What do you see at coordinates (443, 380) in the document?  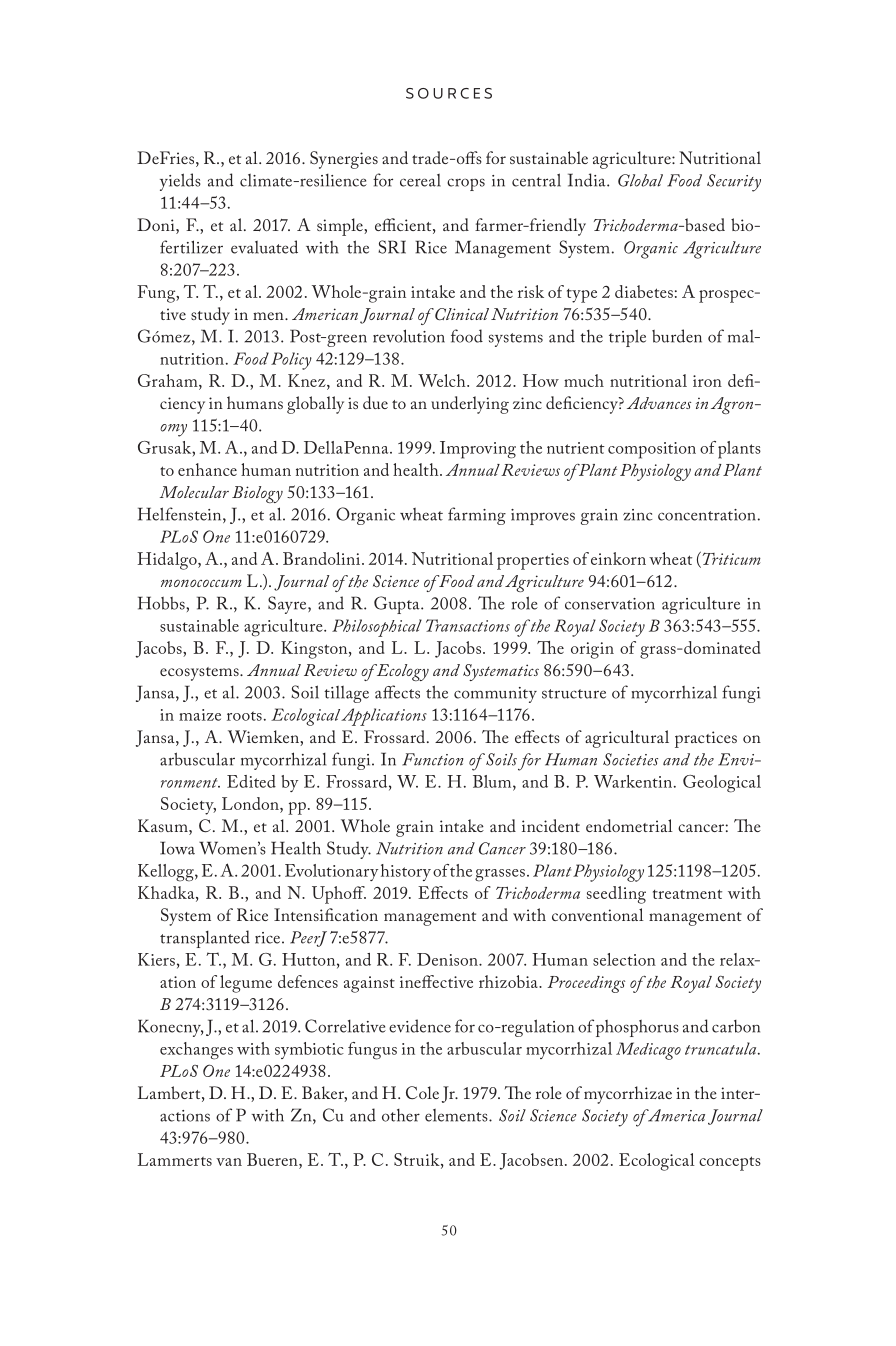 I see `Welch` at bounding box center [443, 380].
